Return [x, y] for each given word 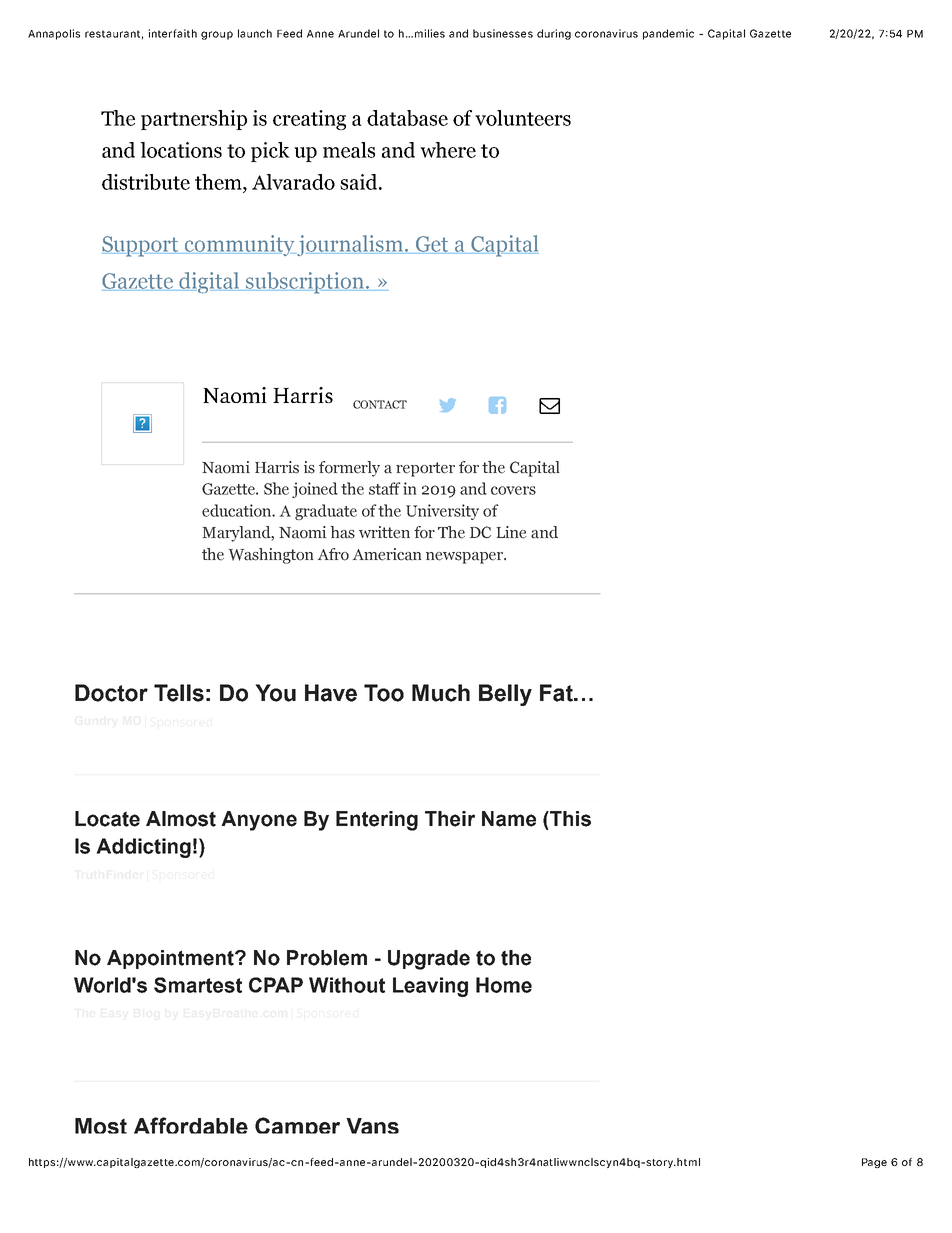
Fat [557, 693]
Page [874, 1163]
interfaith [172, 33]
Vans [372, 1126]
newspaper [465, 558]
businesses [503, 33]
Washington [271, 556]
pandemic [668, 34]
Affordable [191, 1125]
